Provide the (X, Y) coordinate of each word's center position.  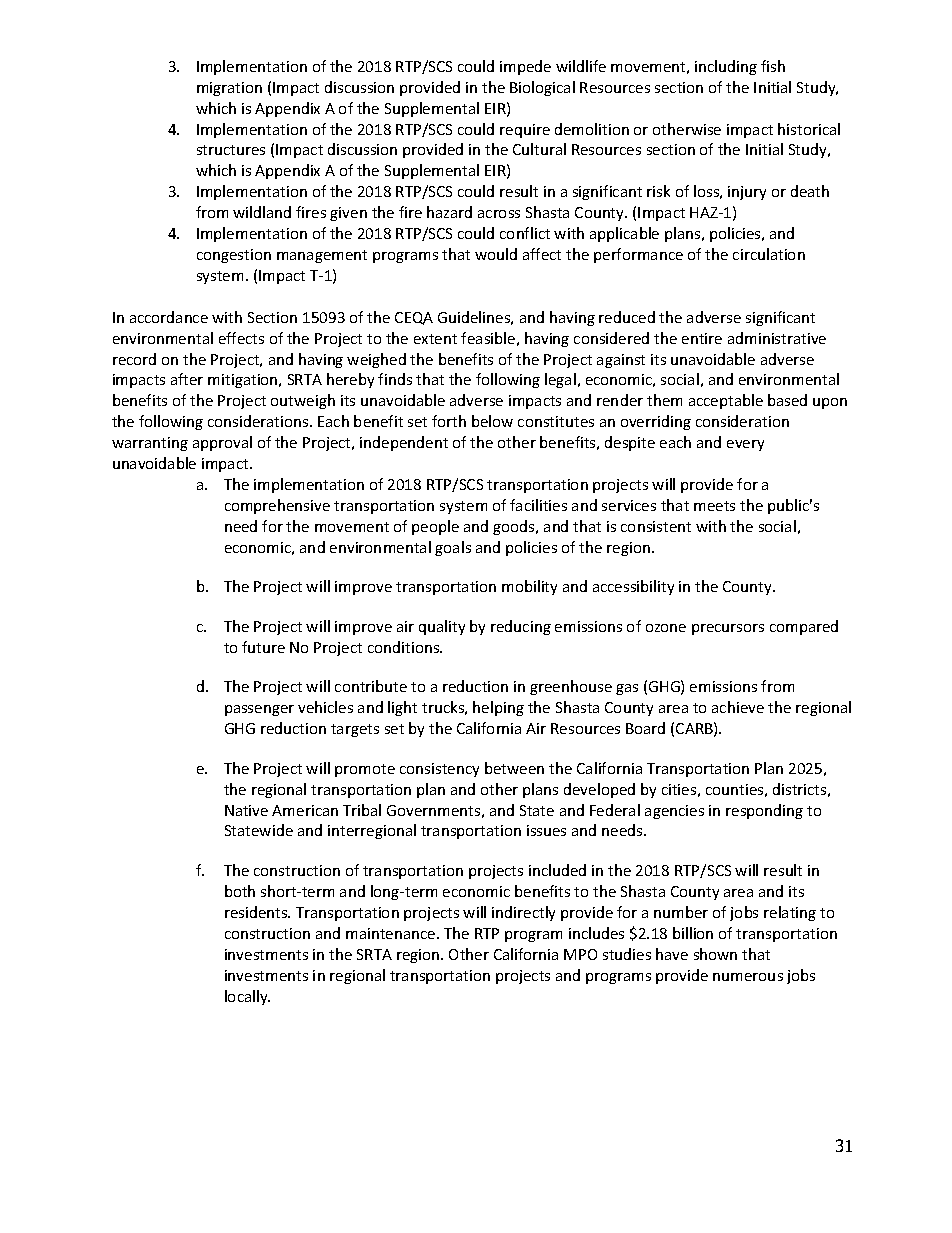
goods (515, 527)
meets (714, 506)
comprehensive (277, 506)
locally (247, 997)
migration (229, 89)
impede (525, 67)
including (726, 67)
